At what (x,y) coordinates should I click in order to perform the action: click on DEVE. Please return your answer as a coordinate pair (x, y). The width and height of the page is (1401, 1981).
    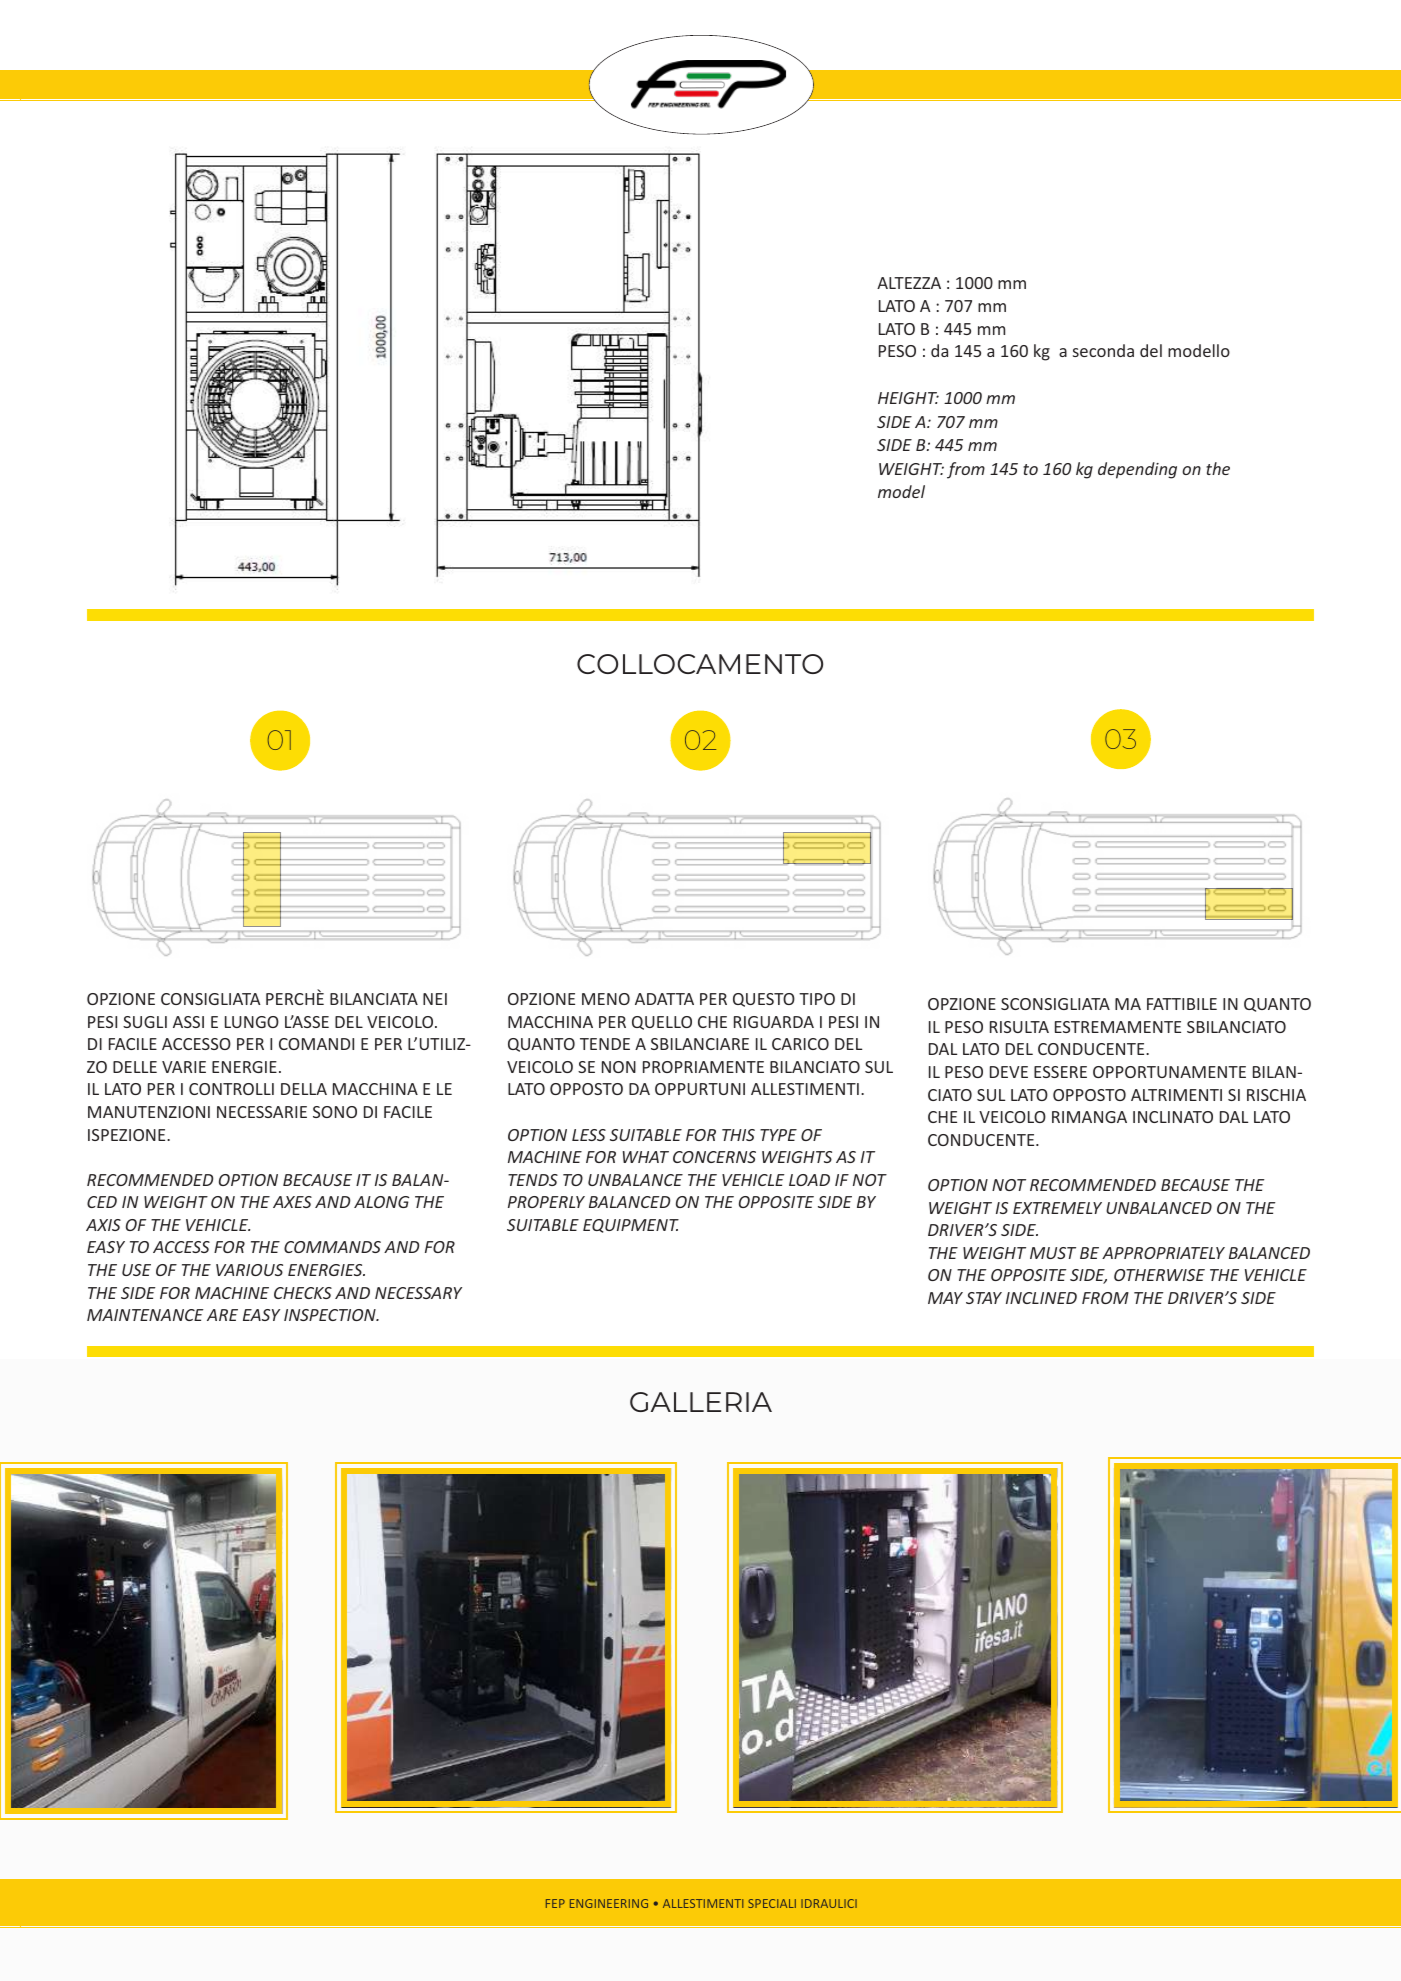
    Looking at the image, I should click on (1009, 1072).
